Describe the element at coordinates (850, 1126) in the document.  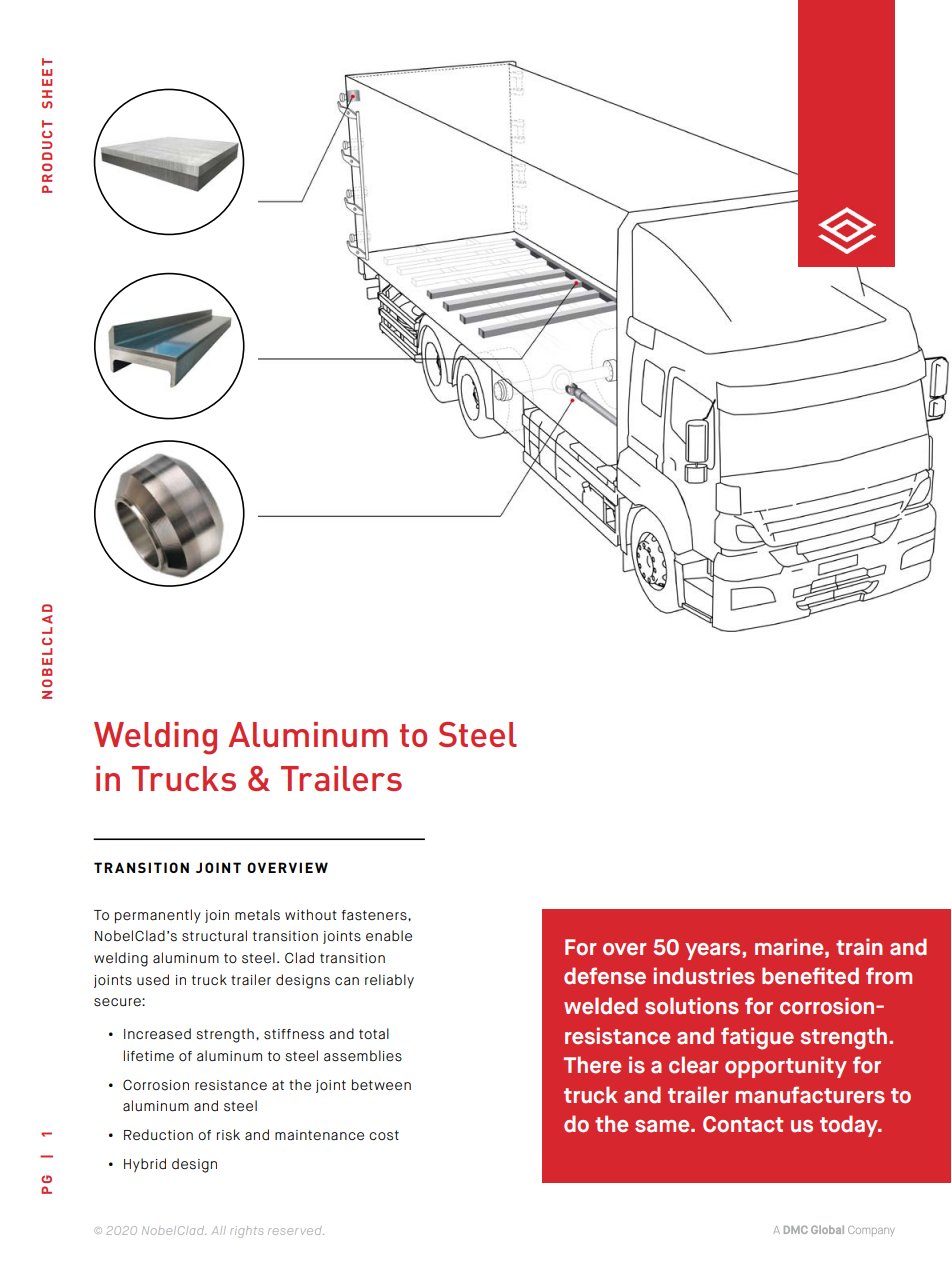
I see `today` at that location.
